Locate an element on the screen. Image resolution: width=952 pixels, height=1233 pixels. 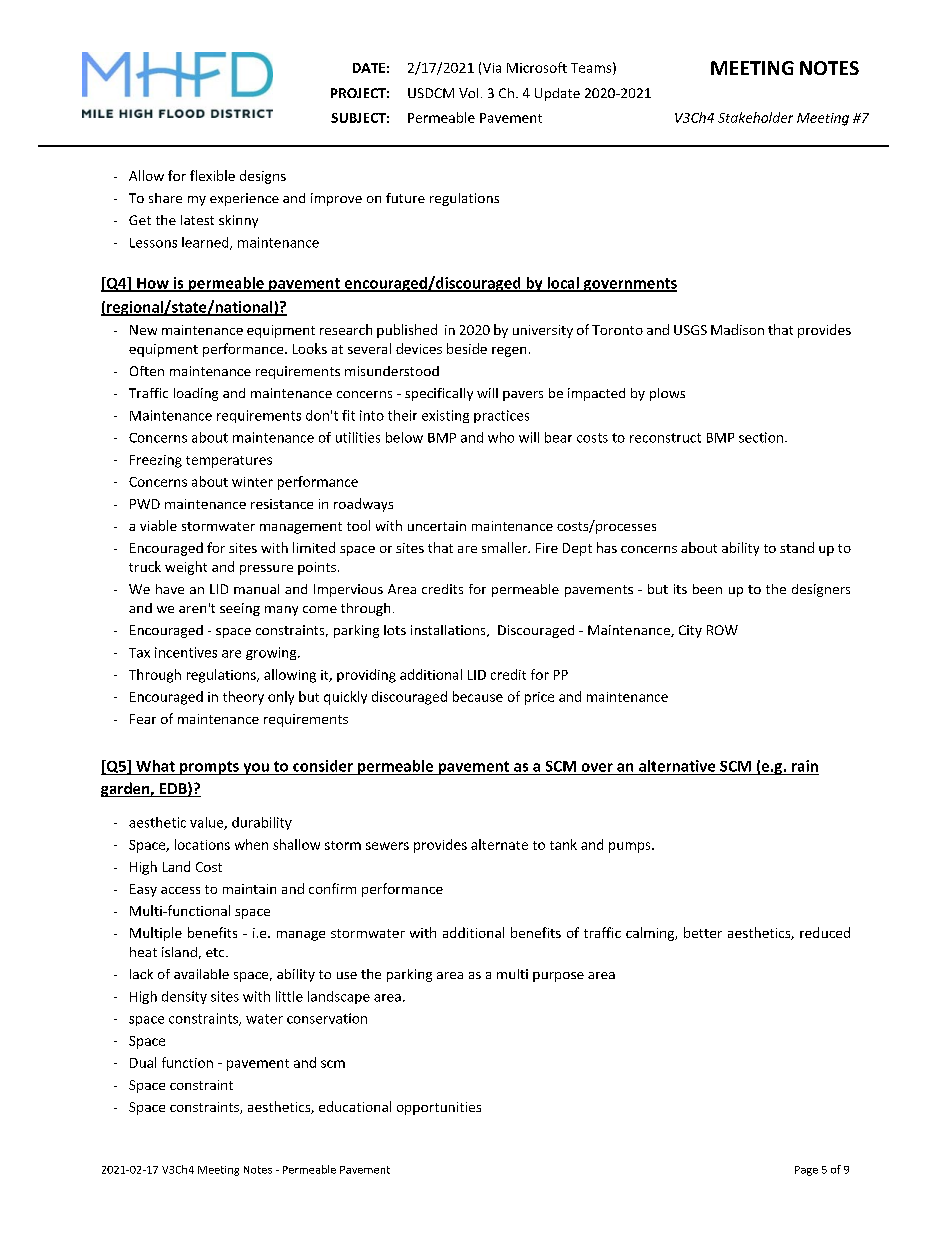
opportunities is located at coordinates (439, 1108).
